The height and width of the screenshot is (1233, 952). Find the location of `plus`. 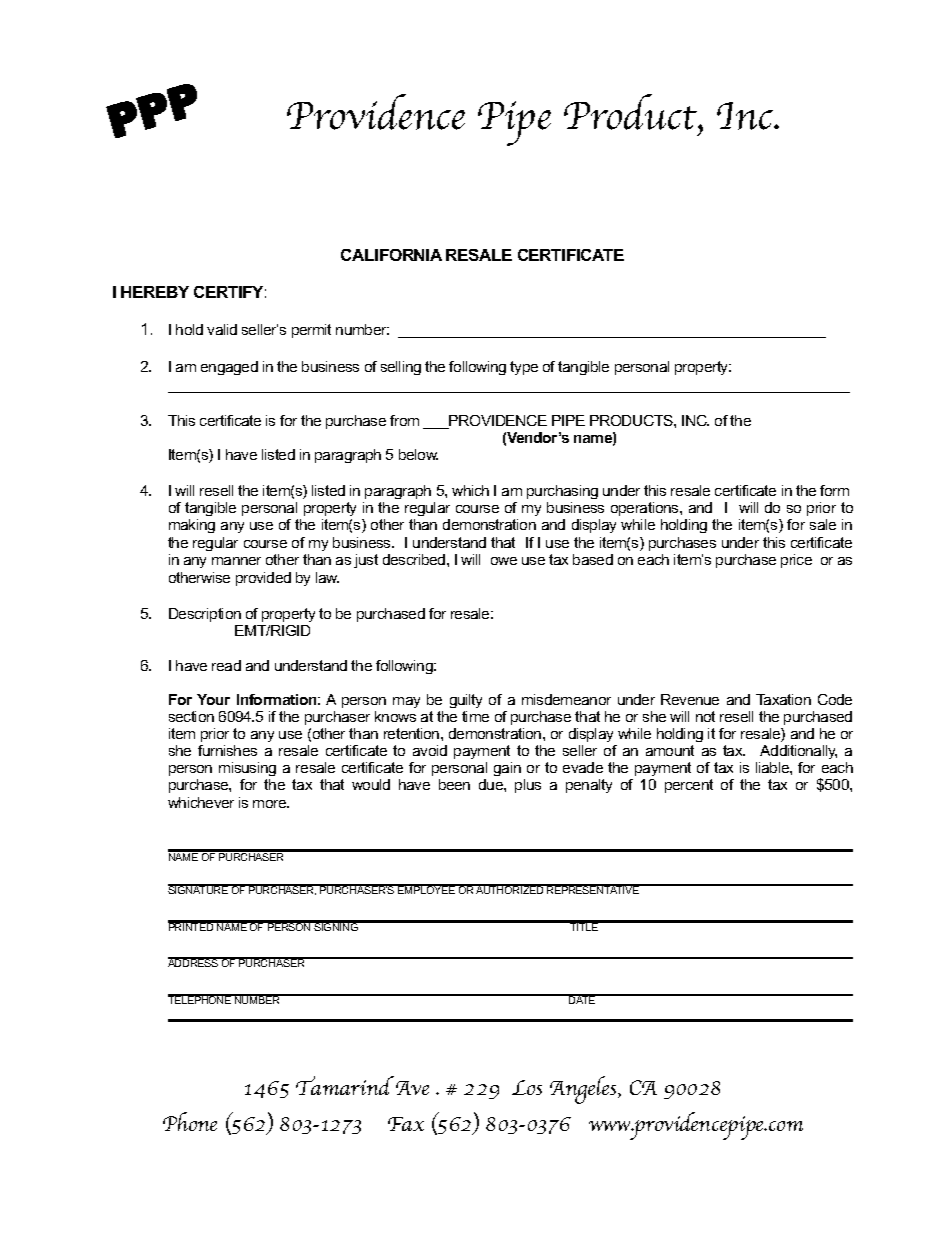

plus is located at coordinates (528, 786).
